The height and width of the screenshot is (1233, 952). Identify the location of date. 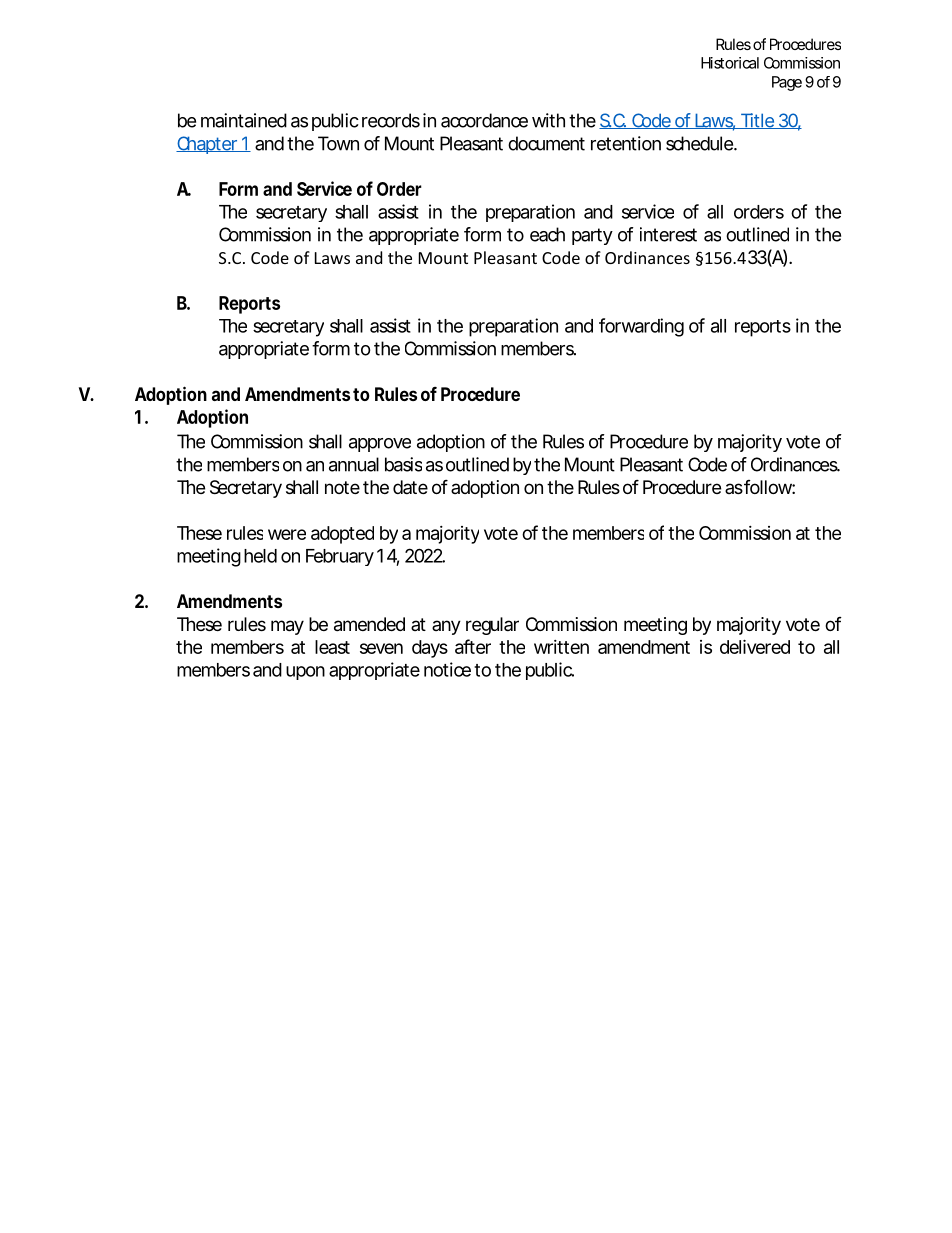
(410, 487).
